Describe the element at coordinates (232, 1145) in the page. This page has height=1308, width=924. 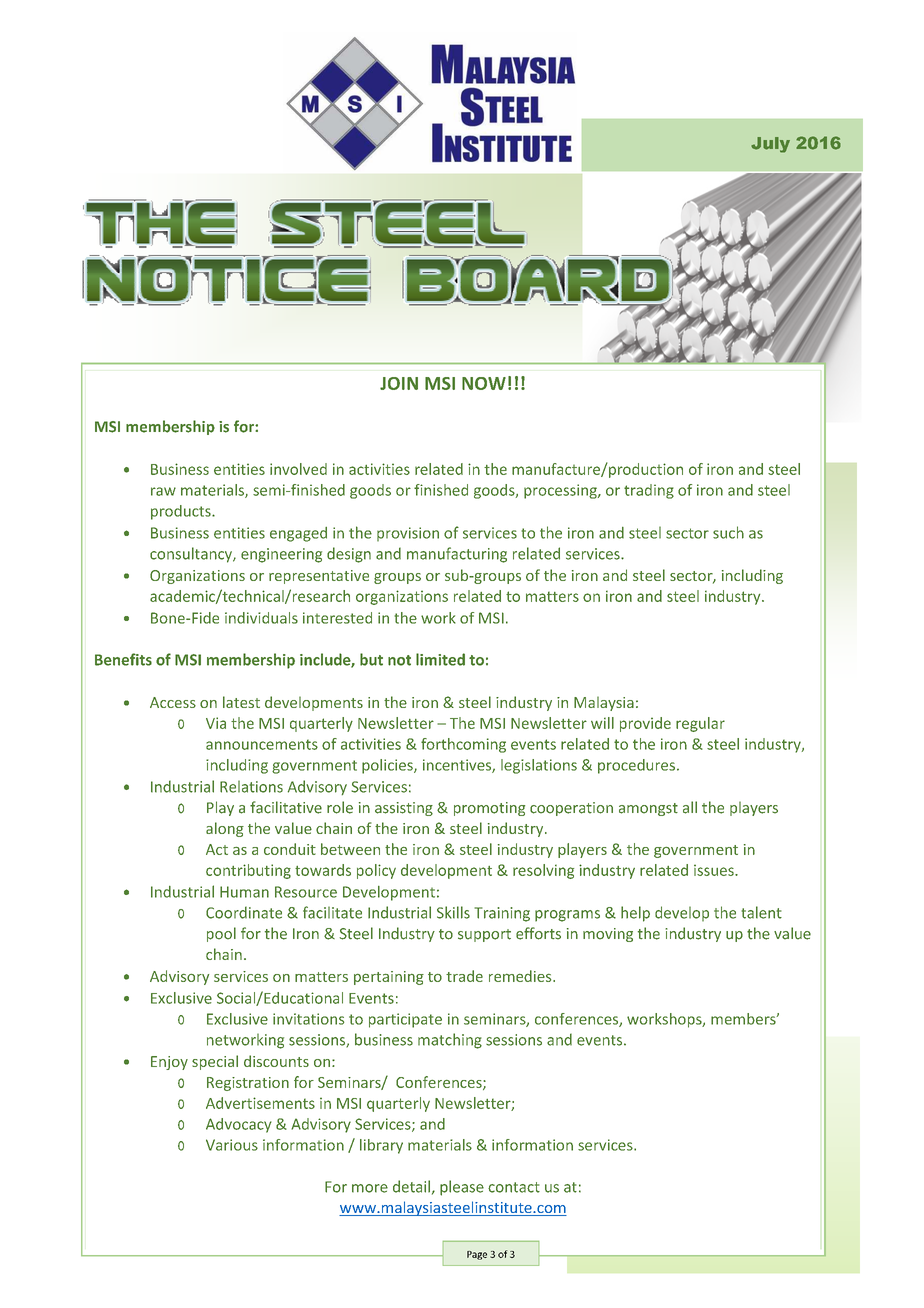
I see `Various` at that location.
